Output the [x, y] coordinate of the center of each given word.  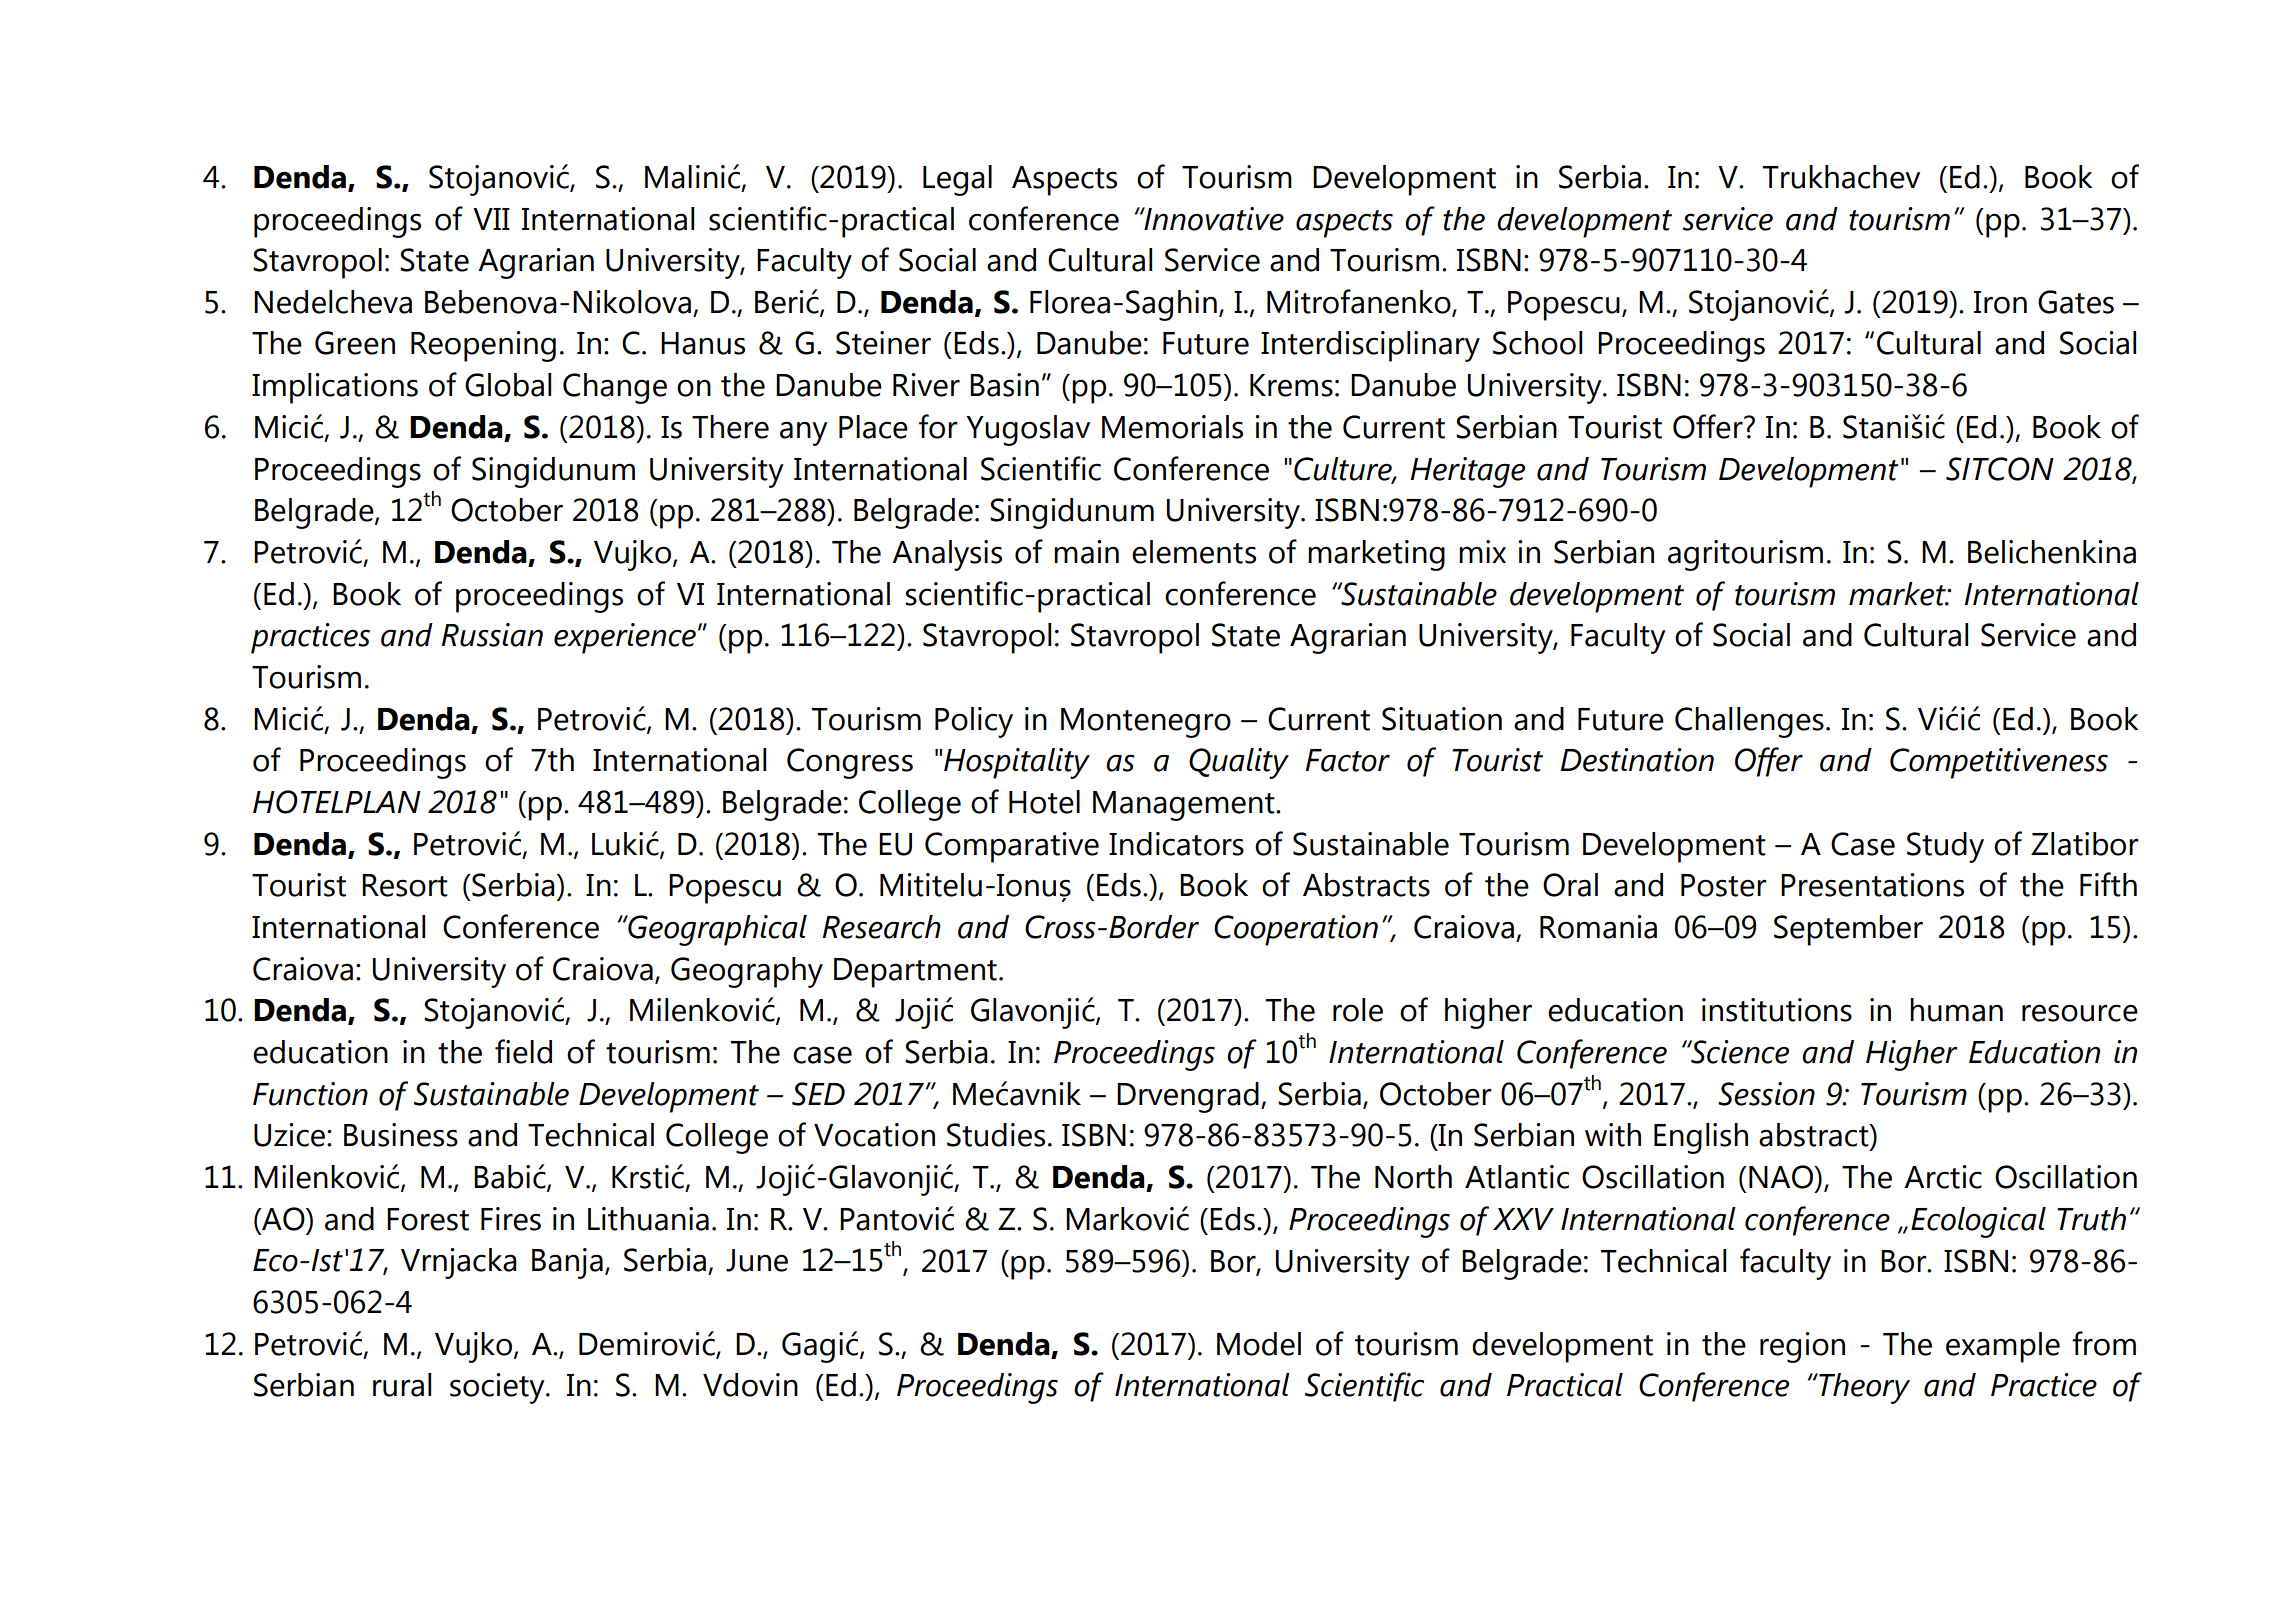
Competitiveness [1999, 763]
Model [1259, 1344]
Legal [957, 180]
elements [1194, 552]
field [523, 1051]
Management [1185, 806]
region [1802, 1347]
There [730, 427]
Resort [405, 885]
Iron [2000, 302]
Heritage [1467, 472]
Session [1766, 1094]
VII [491, 219]
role [1358, 1010]
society [498, 1388]
